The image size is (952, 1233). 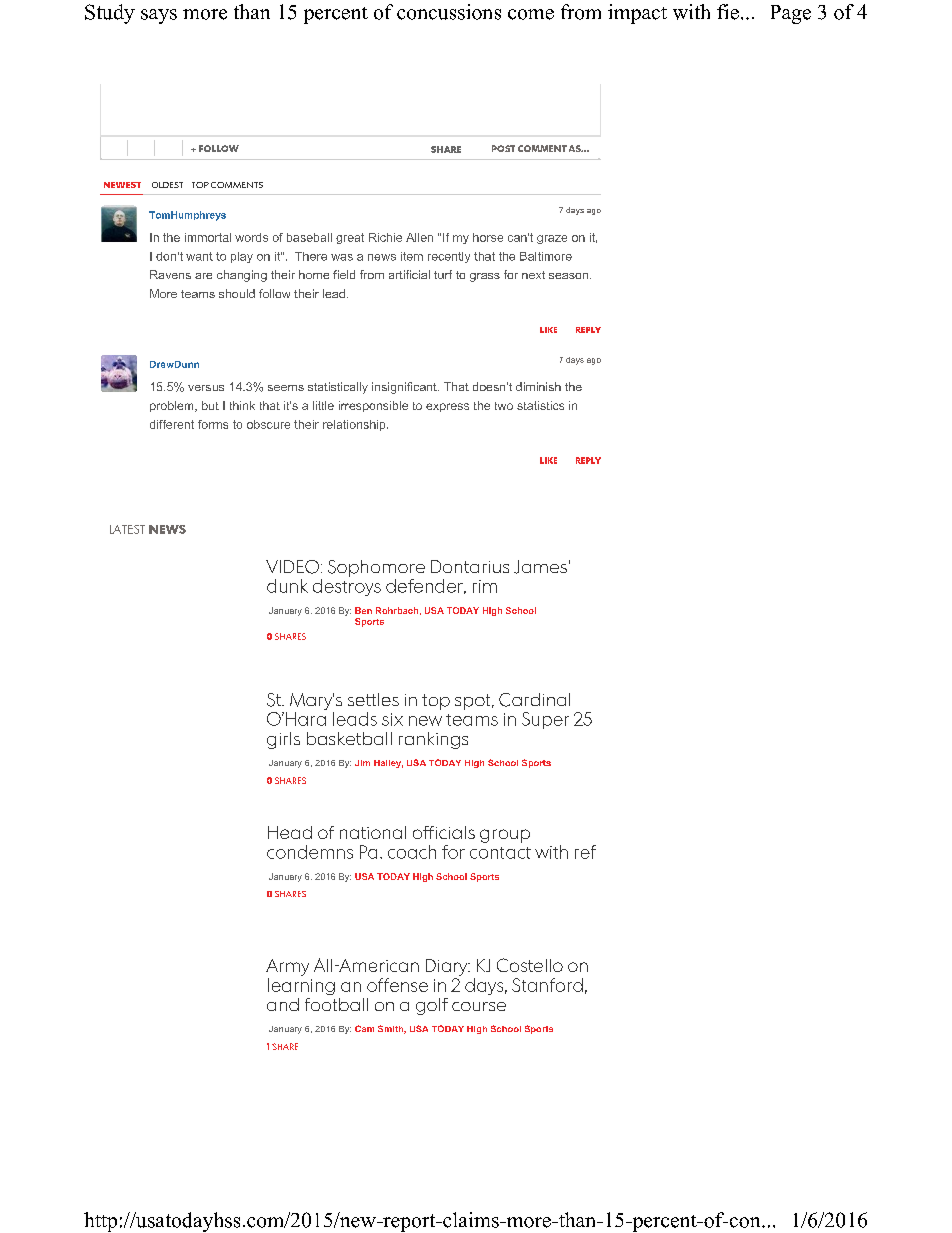 I want to click on and, so click(x=283, y=1004).
